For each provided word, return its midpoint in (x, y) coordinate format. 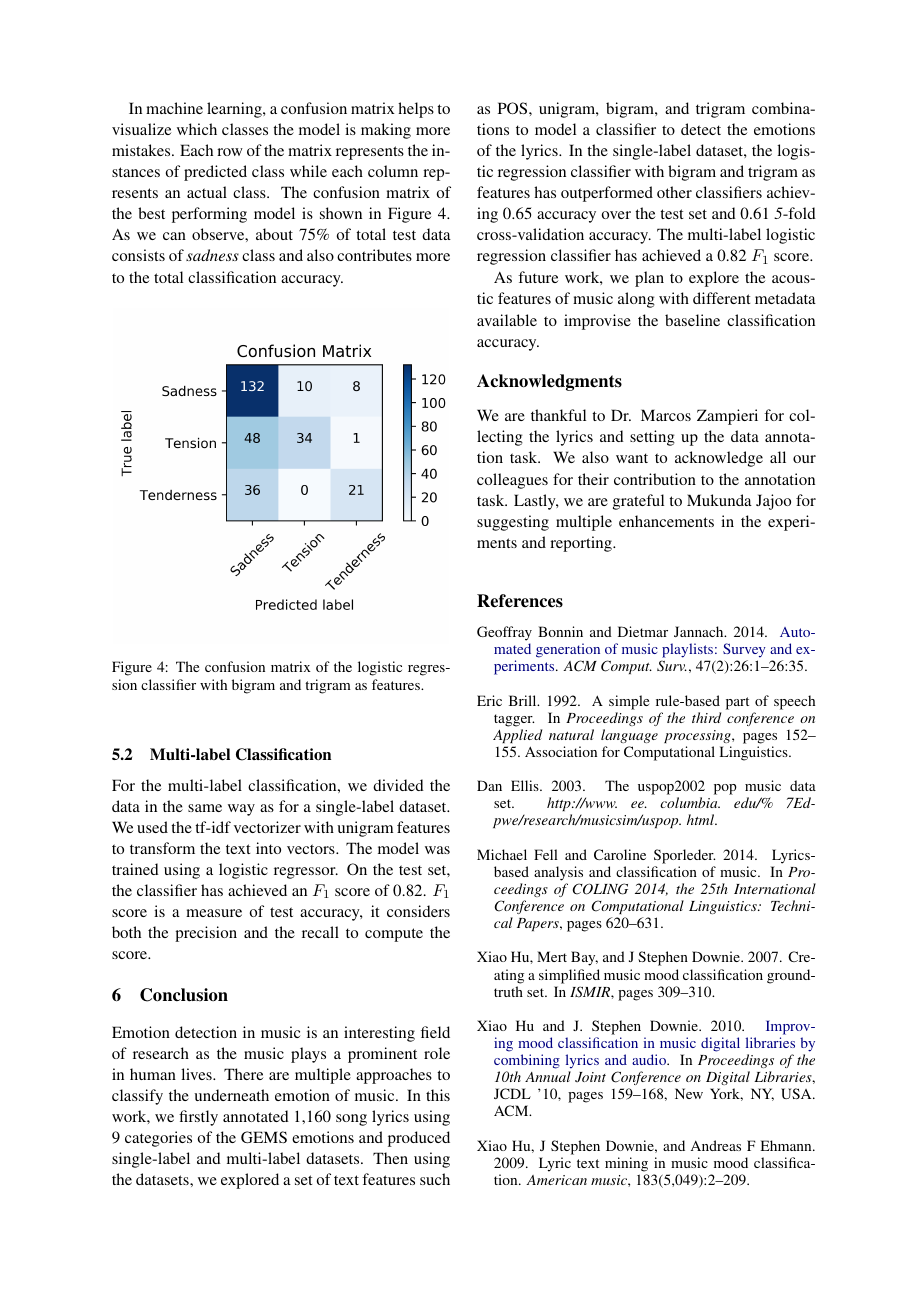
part (737, 703)
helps (416, 110)
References (520, 601)
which (197, 129)
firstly (198, 1118)
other (674, 192)
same (205, 808)
